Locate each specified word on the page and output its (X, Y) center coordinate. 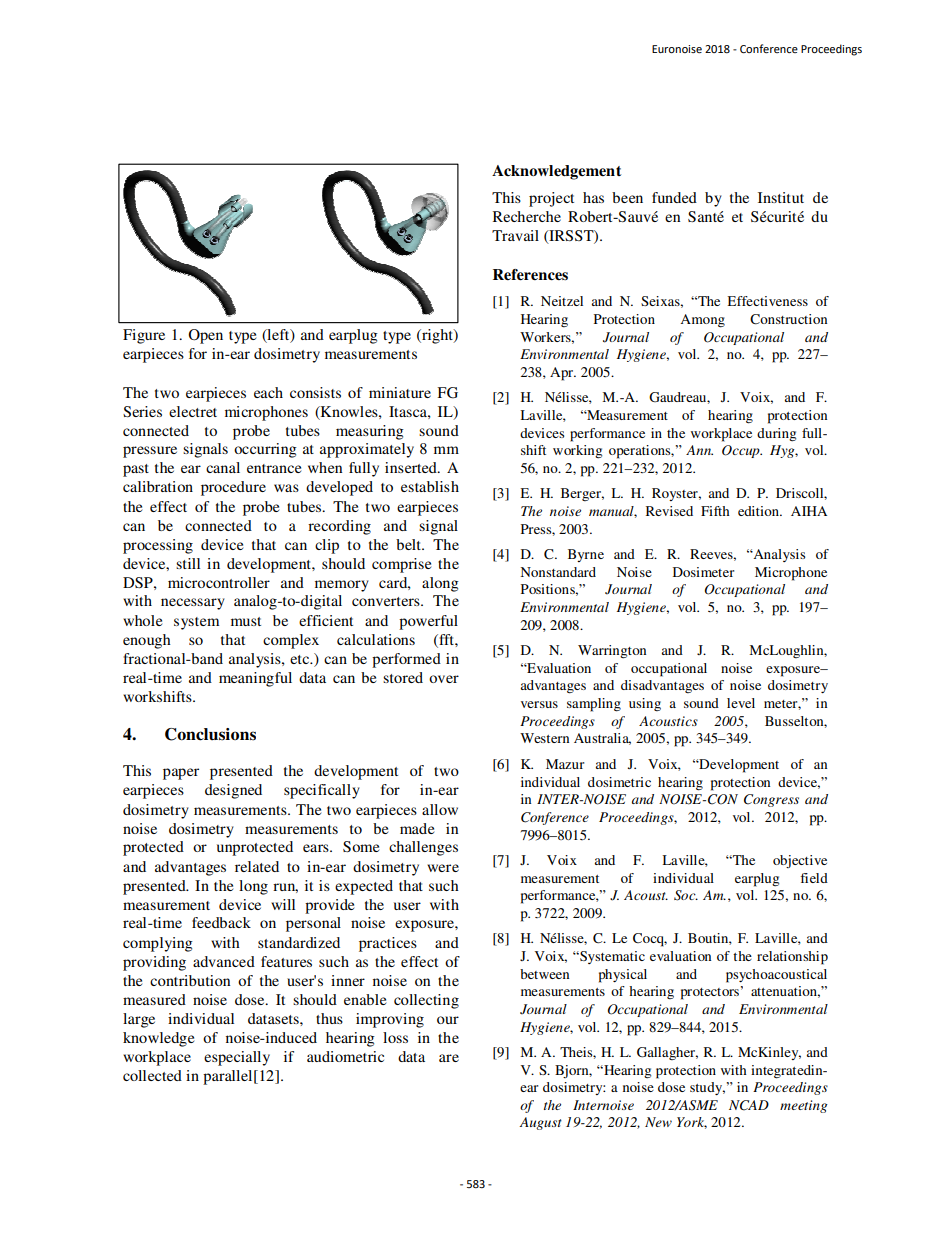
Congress (771, 800)
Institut (781, 197)
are (449, 1058)
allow (440, 809)
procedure (233, 488)
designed (233, 791)
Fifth (715, 511)
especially (237, 1058)
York (692, 1123)
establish (430, 486)
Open (205, 336)
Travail (515, 235)
